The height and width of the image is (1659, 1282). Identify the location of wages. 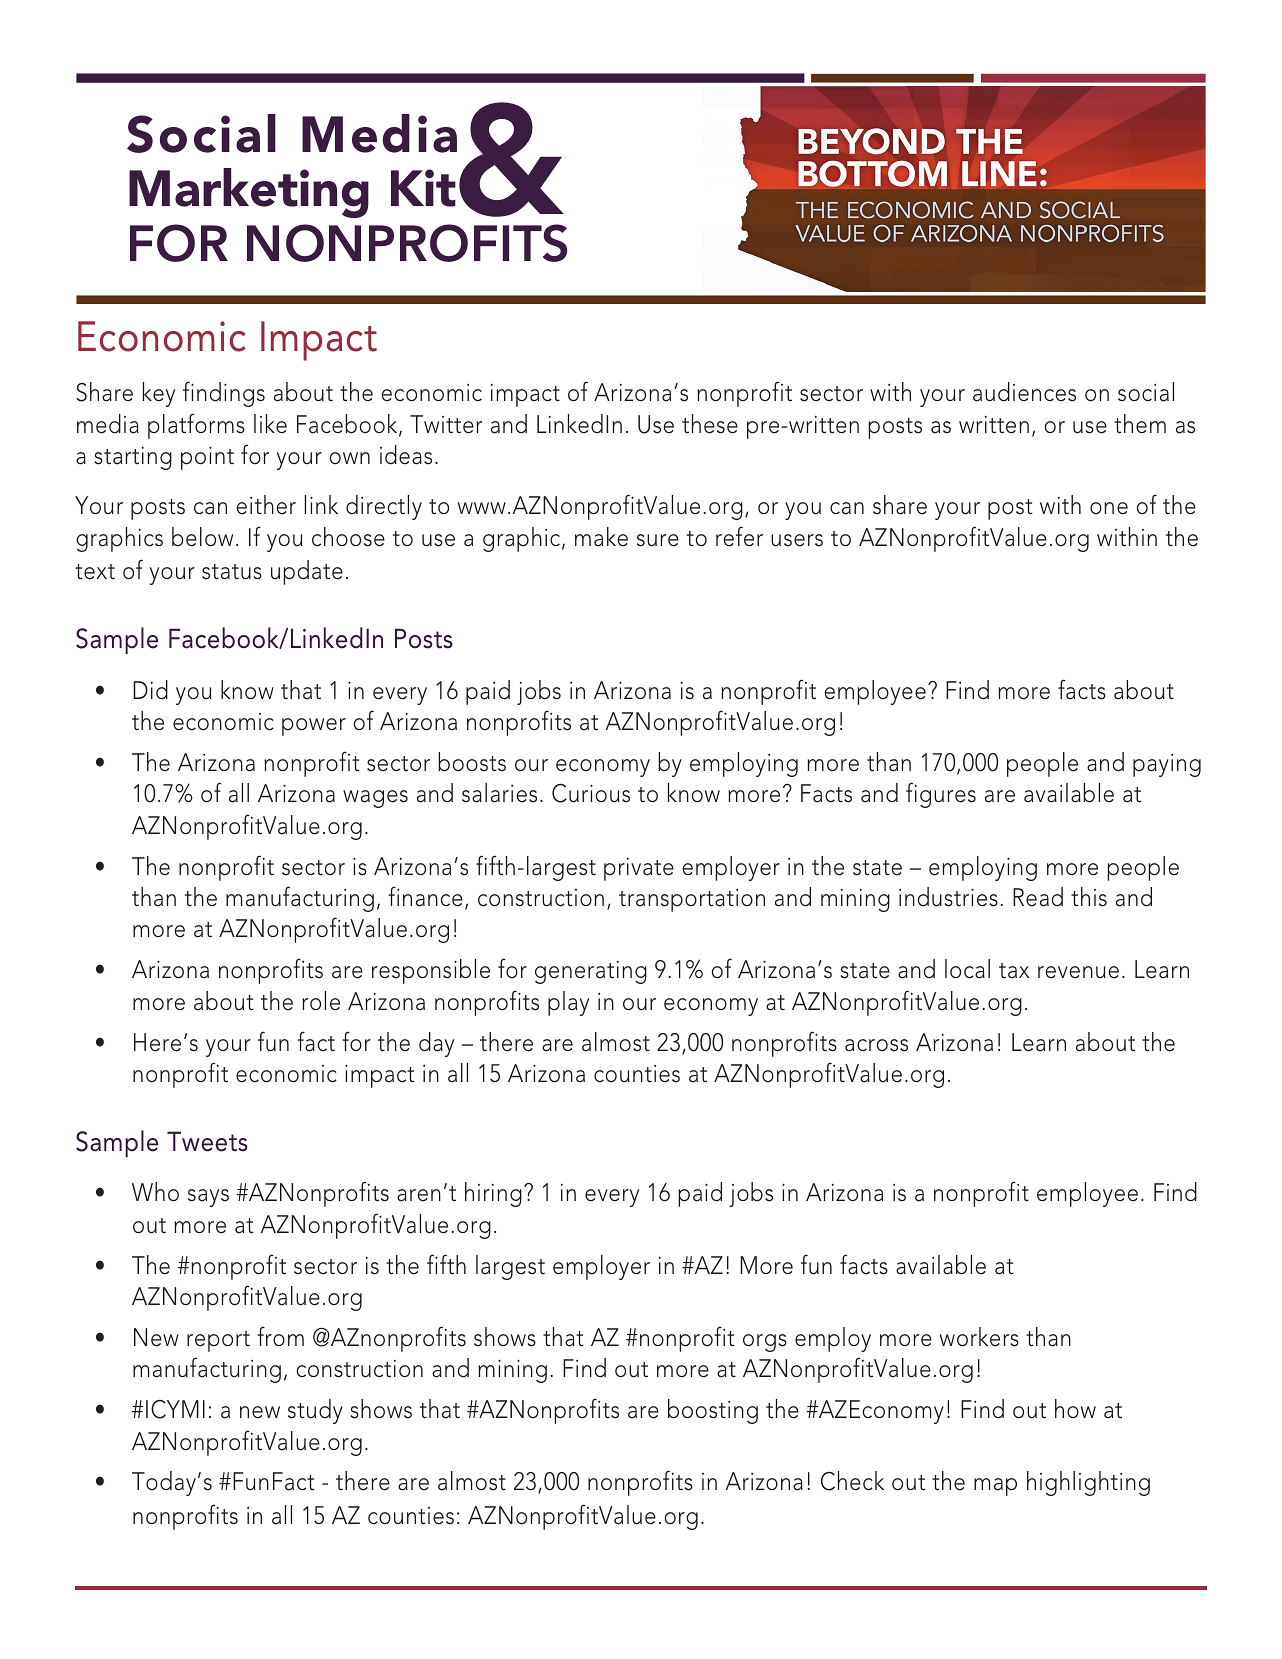
(375, 799).
